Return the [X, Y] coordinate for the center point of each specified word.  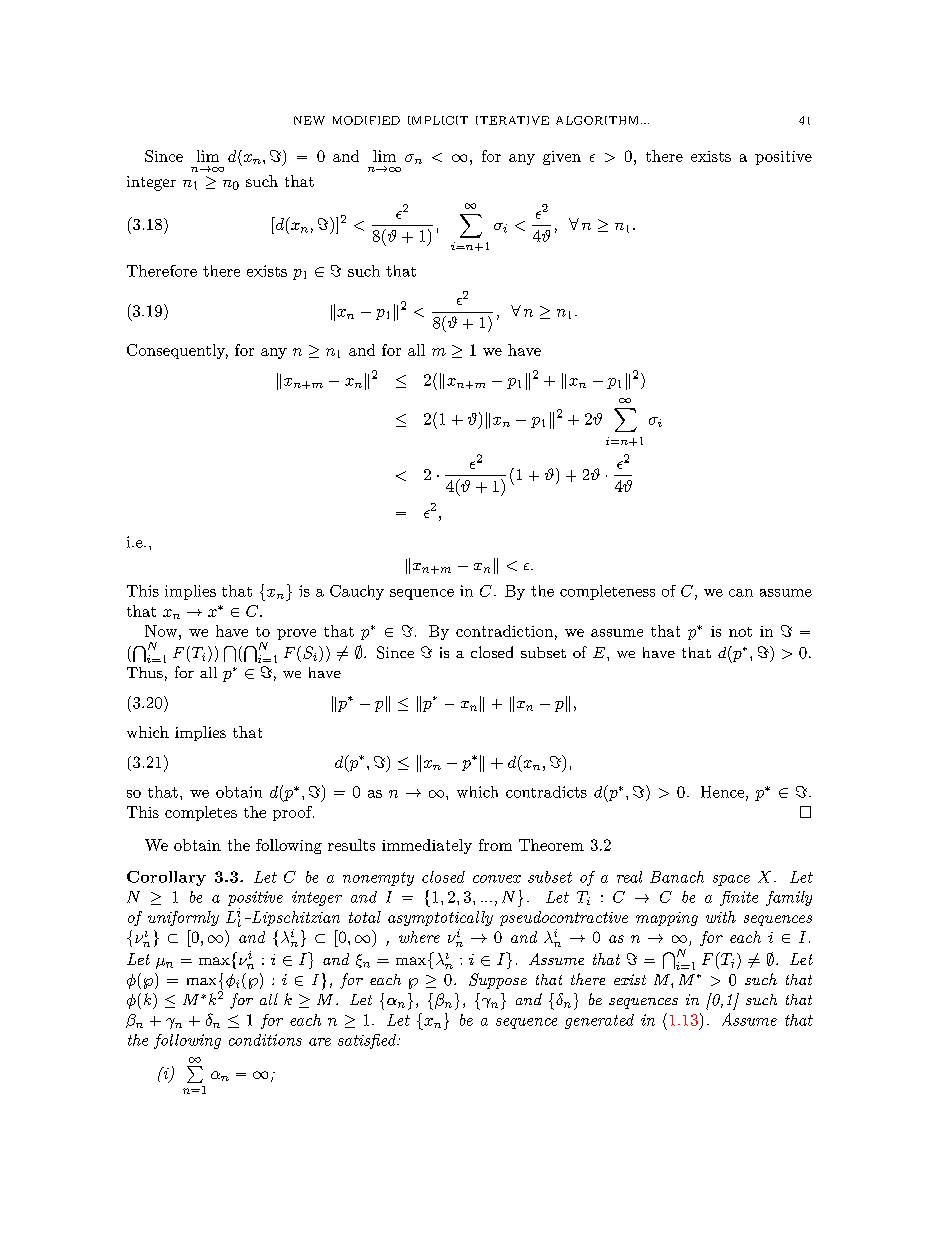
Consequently [177, 351]
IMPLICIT [438, 120]
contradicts [546, 792]
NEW [309, 120]
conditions [265, 1040]
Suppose [498, 981]
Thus [145, 672]
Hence [722, 792]
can [741, 593]
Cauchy [357, 592]
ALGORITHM [597, 120]
